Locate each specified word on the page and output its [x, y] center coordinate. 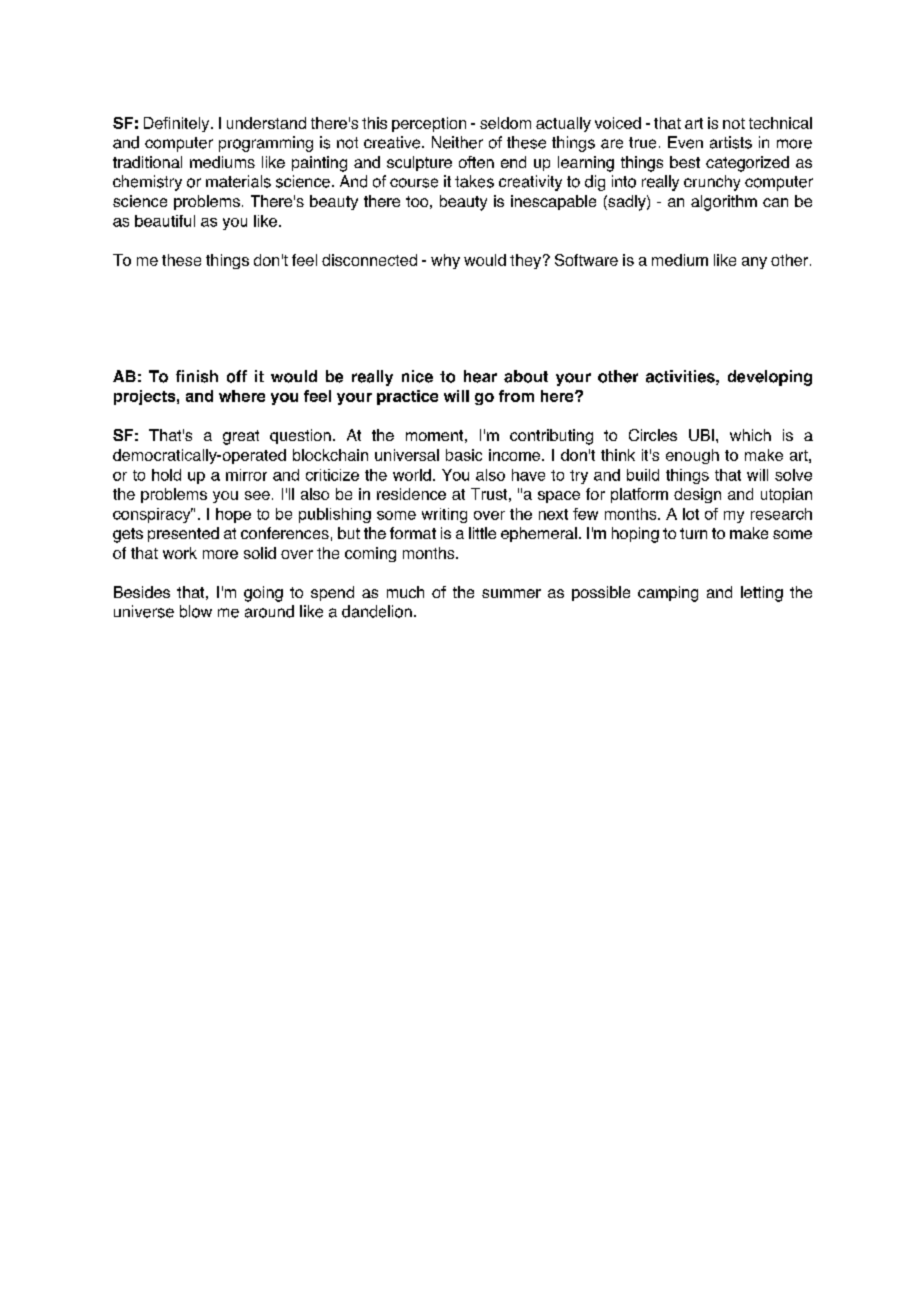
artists [731, 142]
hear [480, 376]
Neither [457, 142]
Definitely [178, 124]
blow [196, 611]
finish [197, 376]
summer [511, 593]
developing [770, 378]
